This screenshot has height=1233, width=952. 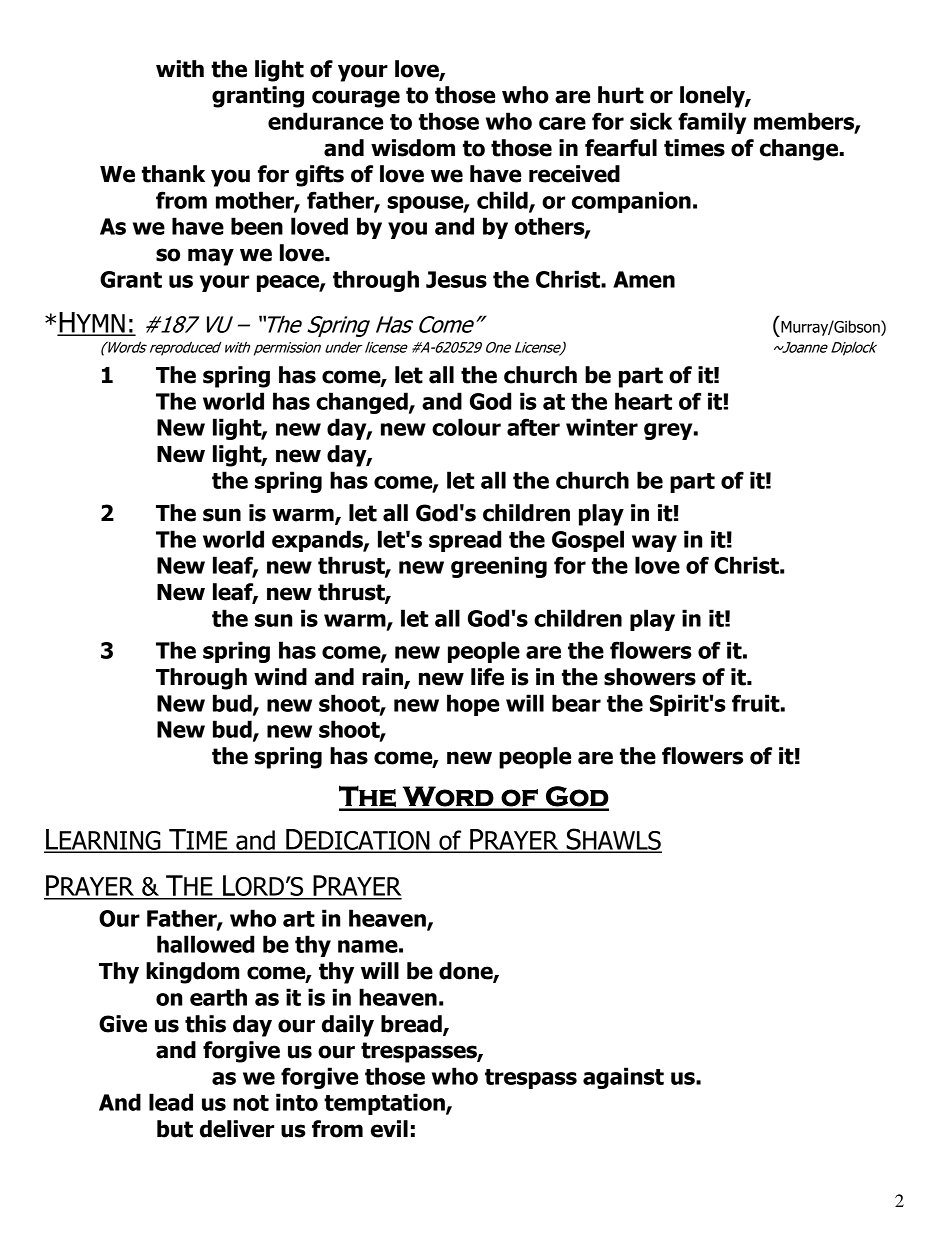 What do you see at coordinates (413, 148) in the screenshot?
I see `wisdom` at bounding box center [413, 148].
